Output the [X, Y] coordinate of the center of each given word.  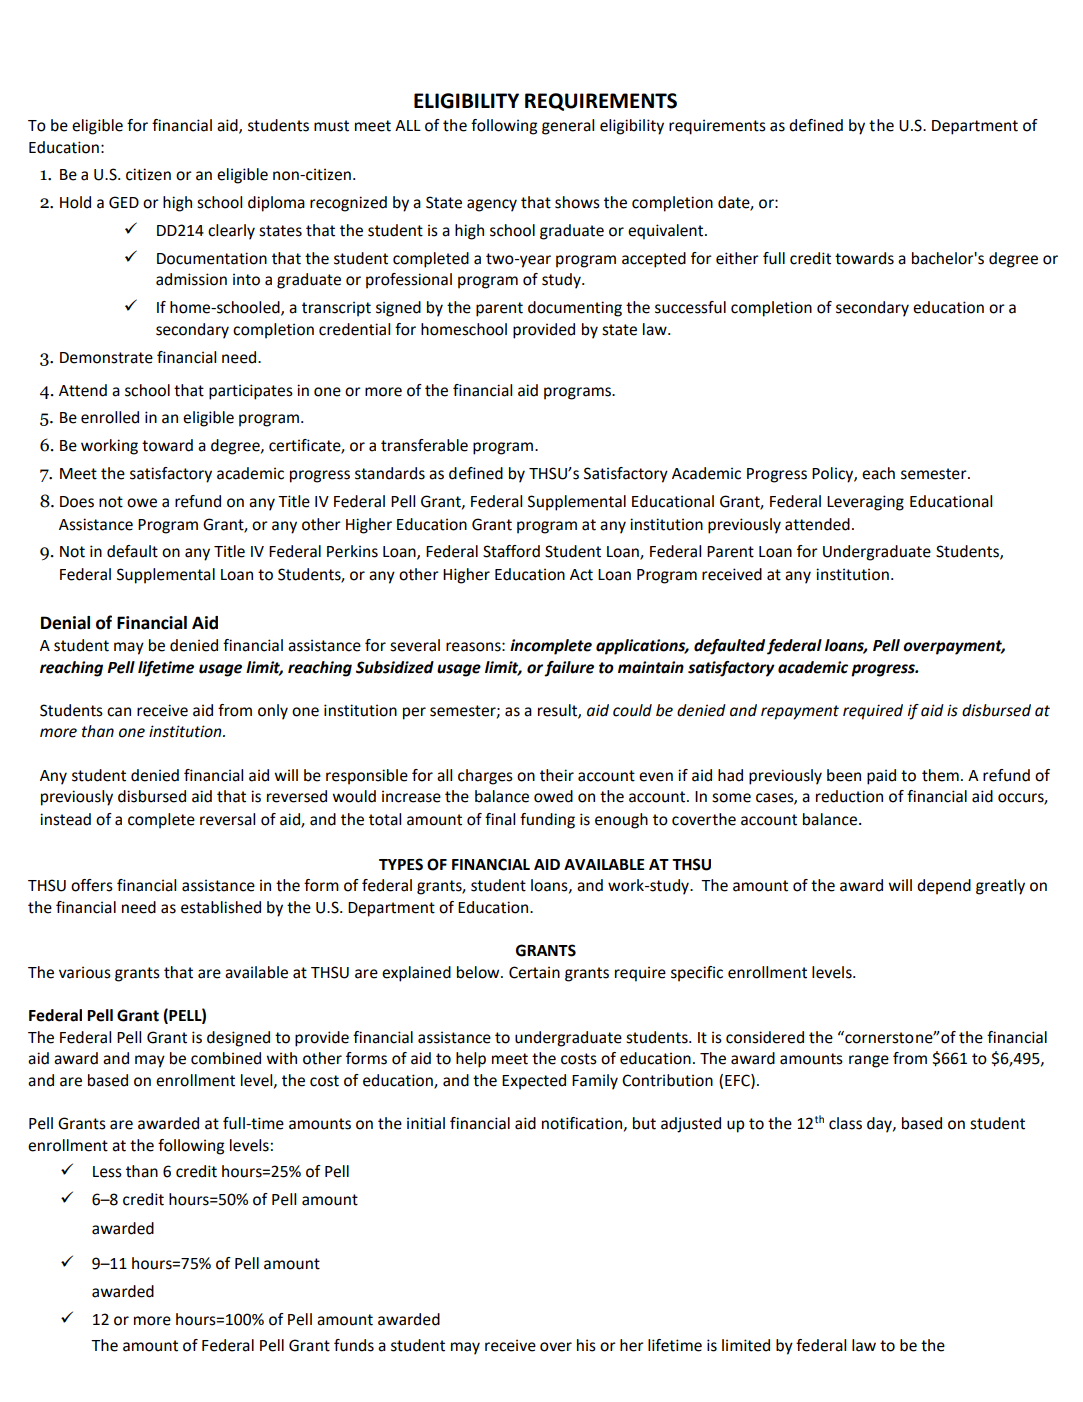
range [869, 1061]
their [557, 775]
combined [226, 1058]
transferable [424, 445]
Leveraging [865, 503]
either [737, 258]
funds [354, 1345]
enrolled [110, 417]
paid [881, 777]
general [568, 127]
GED [124, 202]
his [586, 1345]
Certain [534, 972]
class [845, 1123]
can [119, 712]
